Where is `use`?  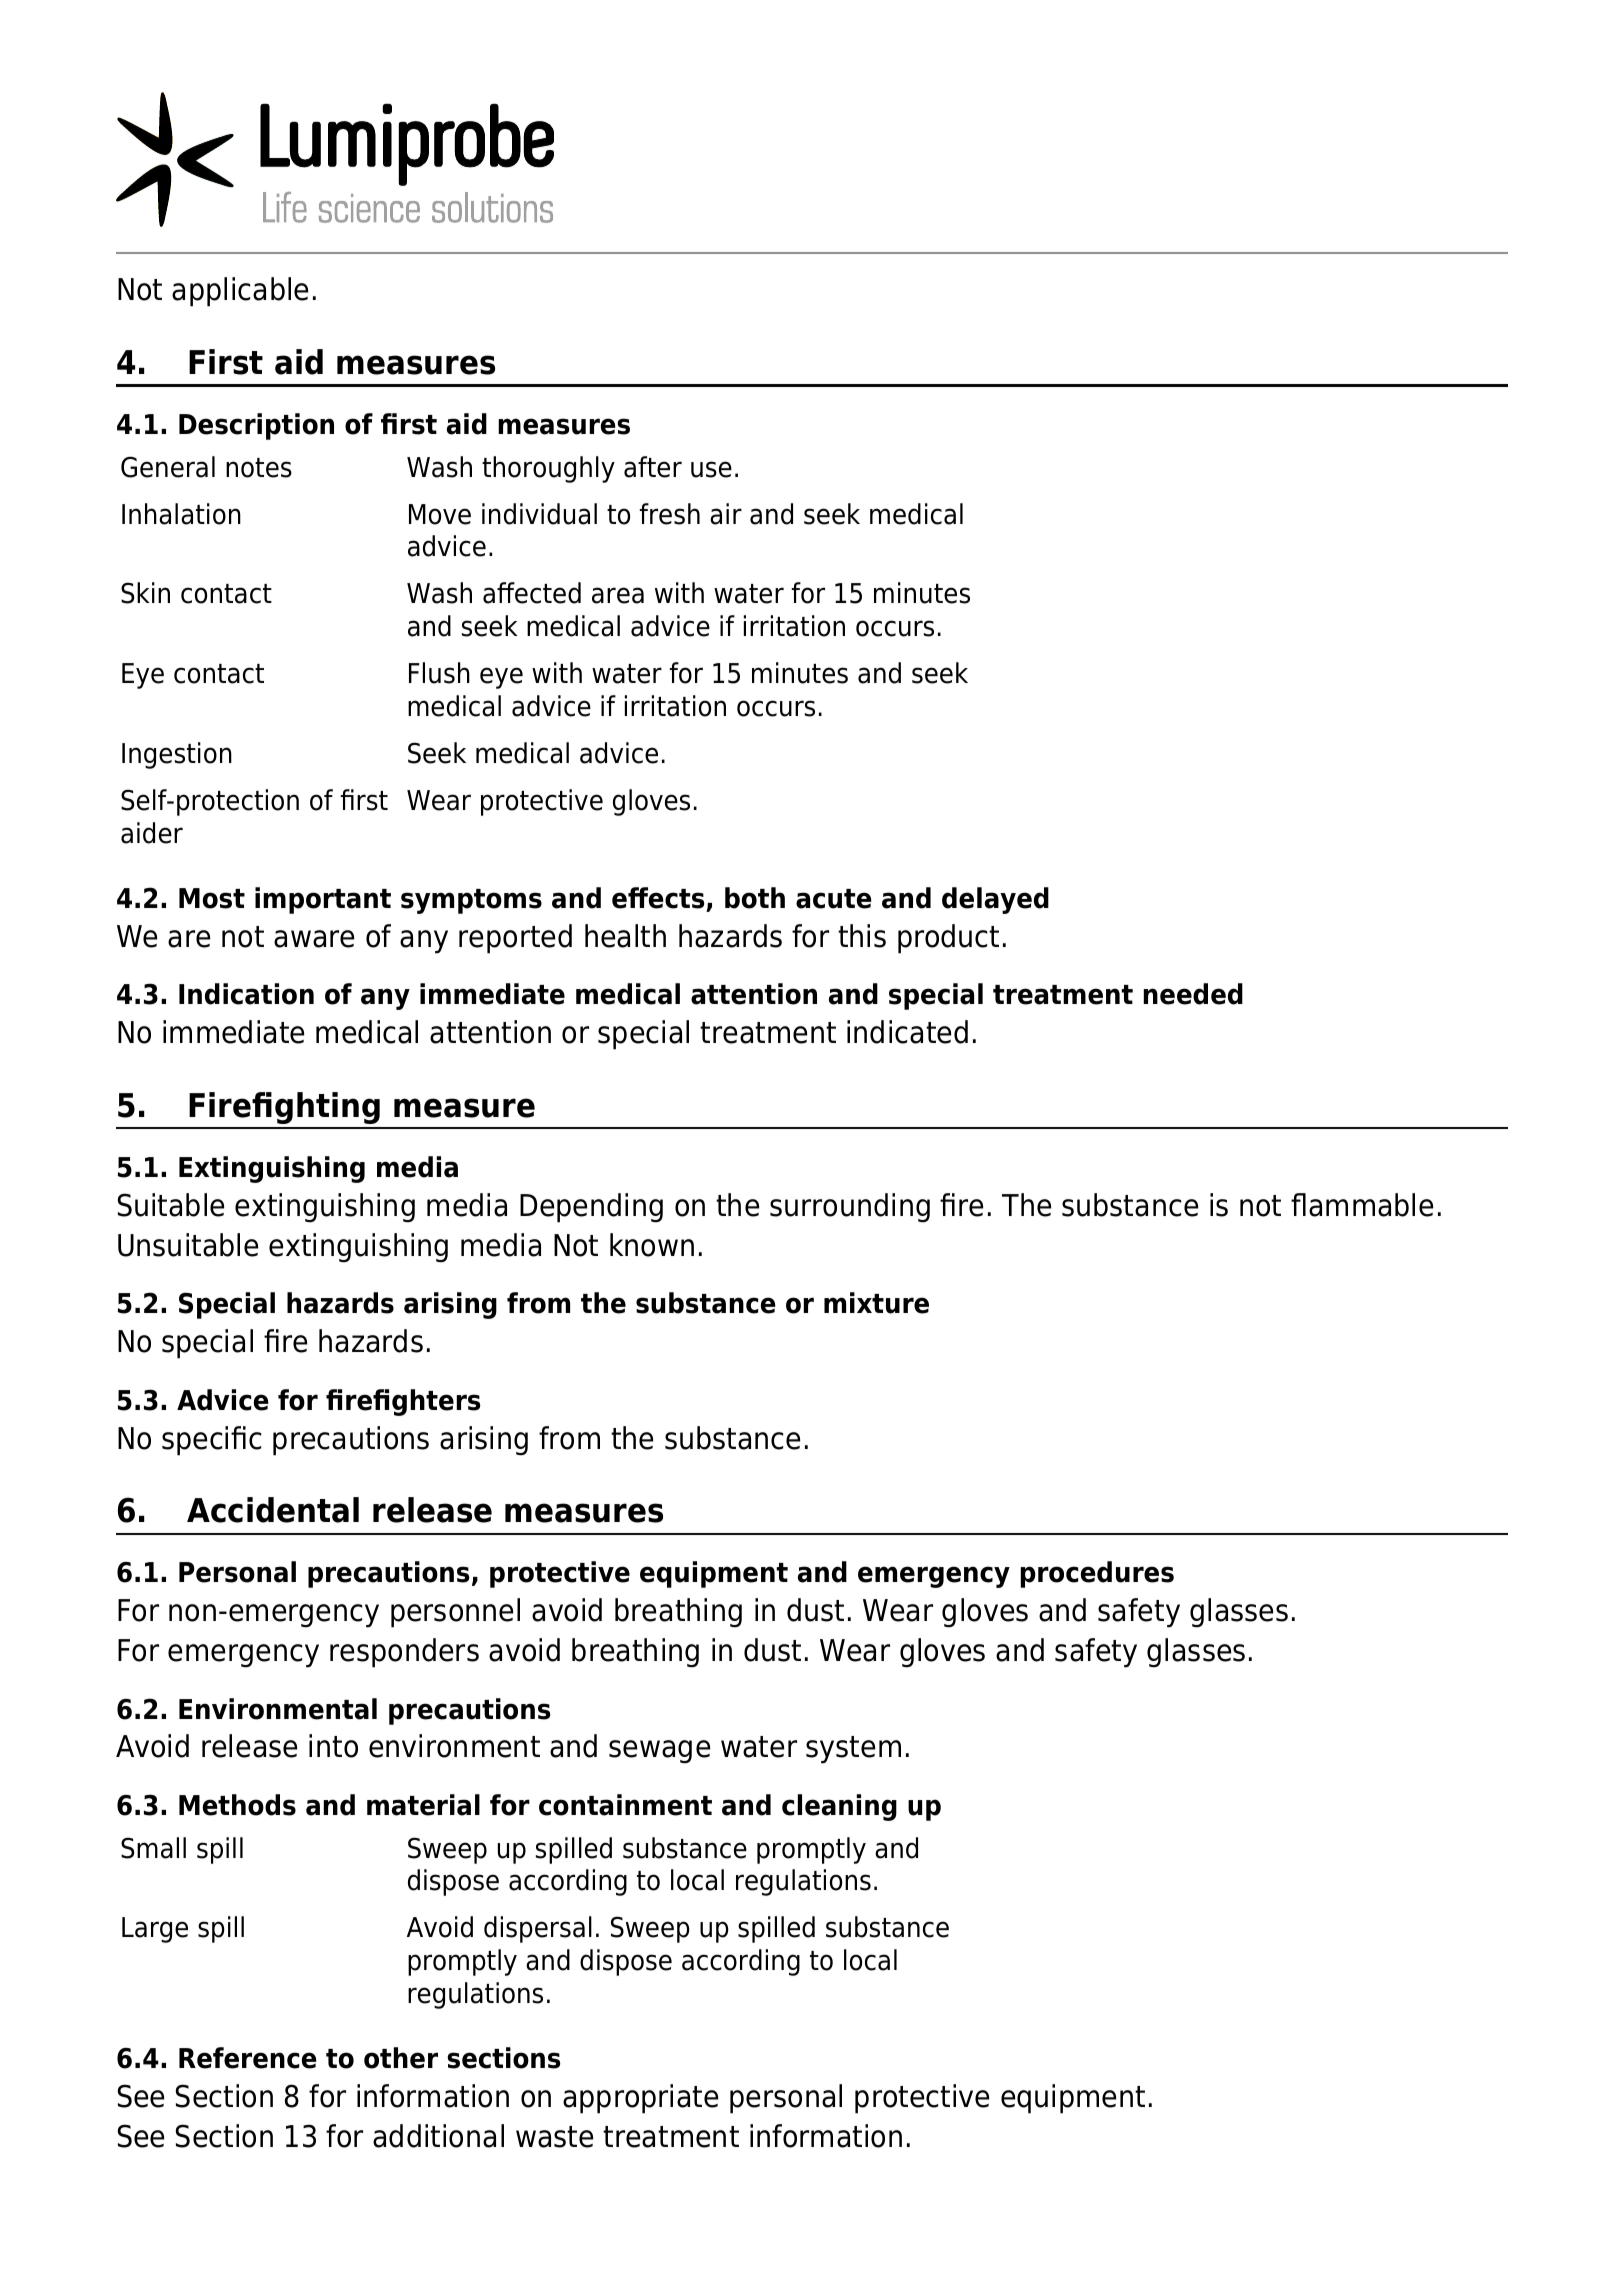 use is located at coordinates (711, 469).
